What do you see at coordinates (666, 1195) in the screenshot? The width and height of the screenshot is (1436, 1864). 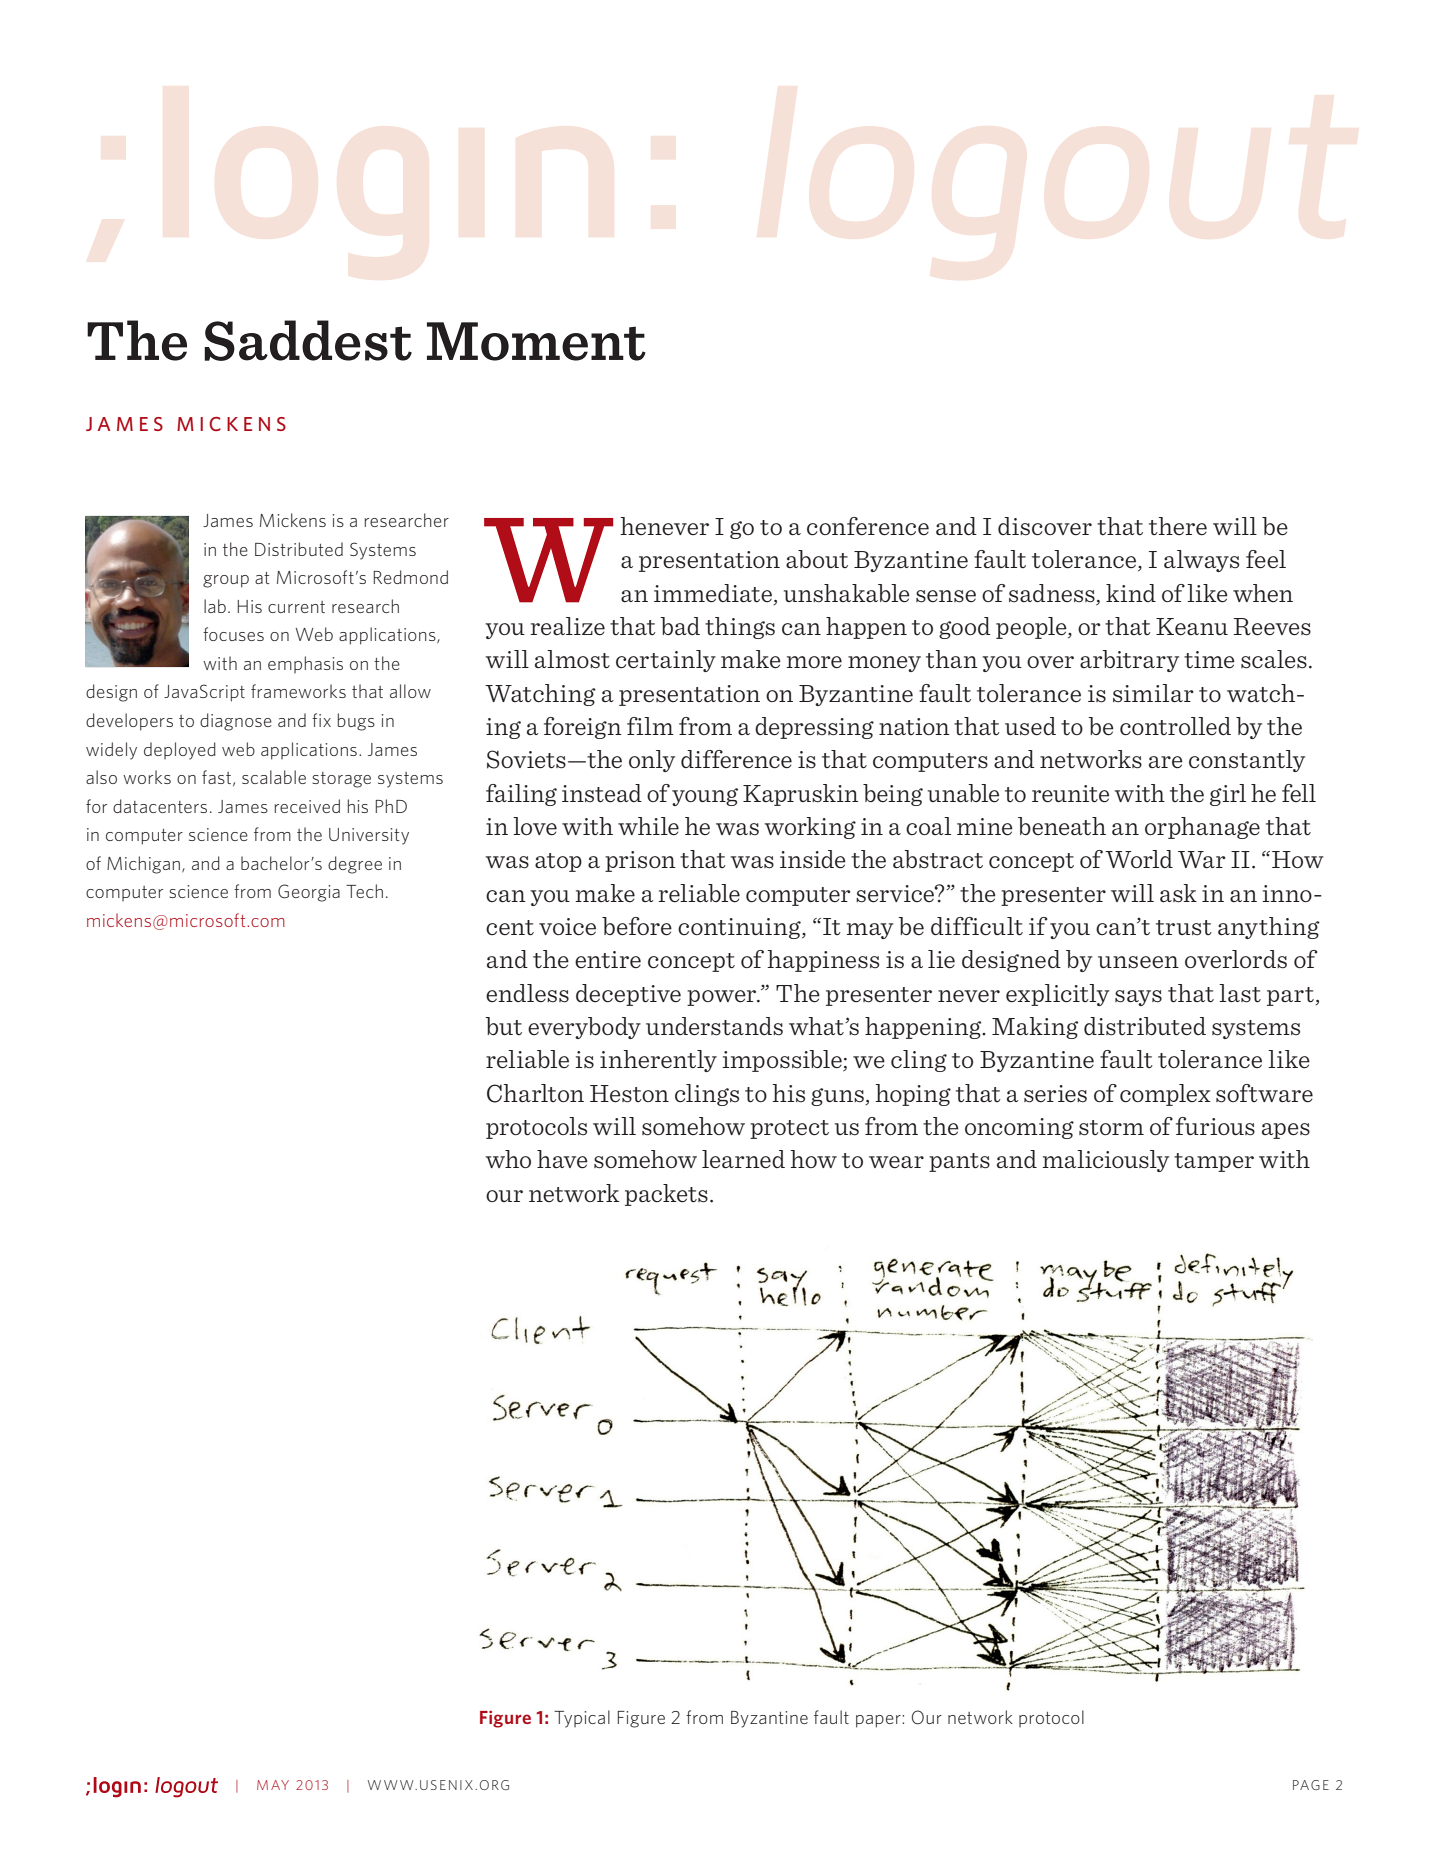 I see `packets` at bounding box center [666, 1195].
